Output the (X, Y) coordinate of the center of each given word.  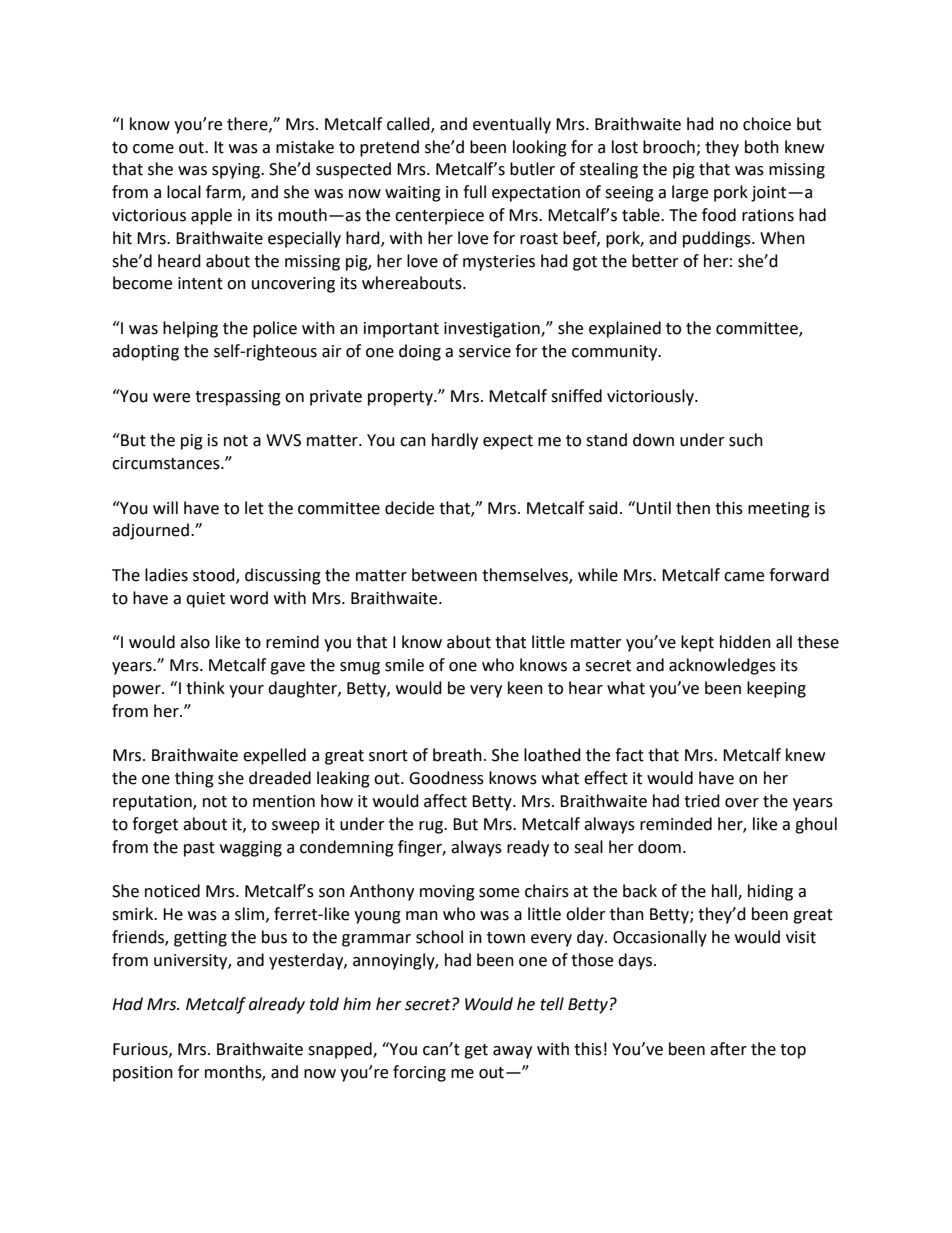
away (512, 1052)
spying (237, 171)
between (444, 575)
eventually (512, 125)
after (728, 1049)
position (143, 1074)
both (762, 147)
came (744, 577)
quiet (205, 600)
